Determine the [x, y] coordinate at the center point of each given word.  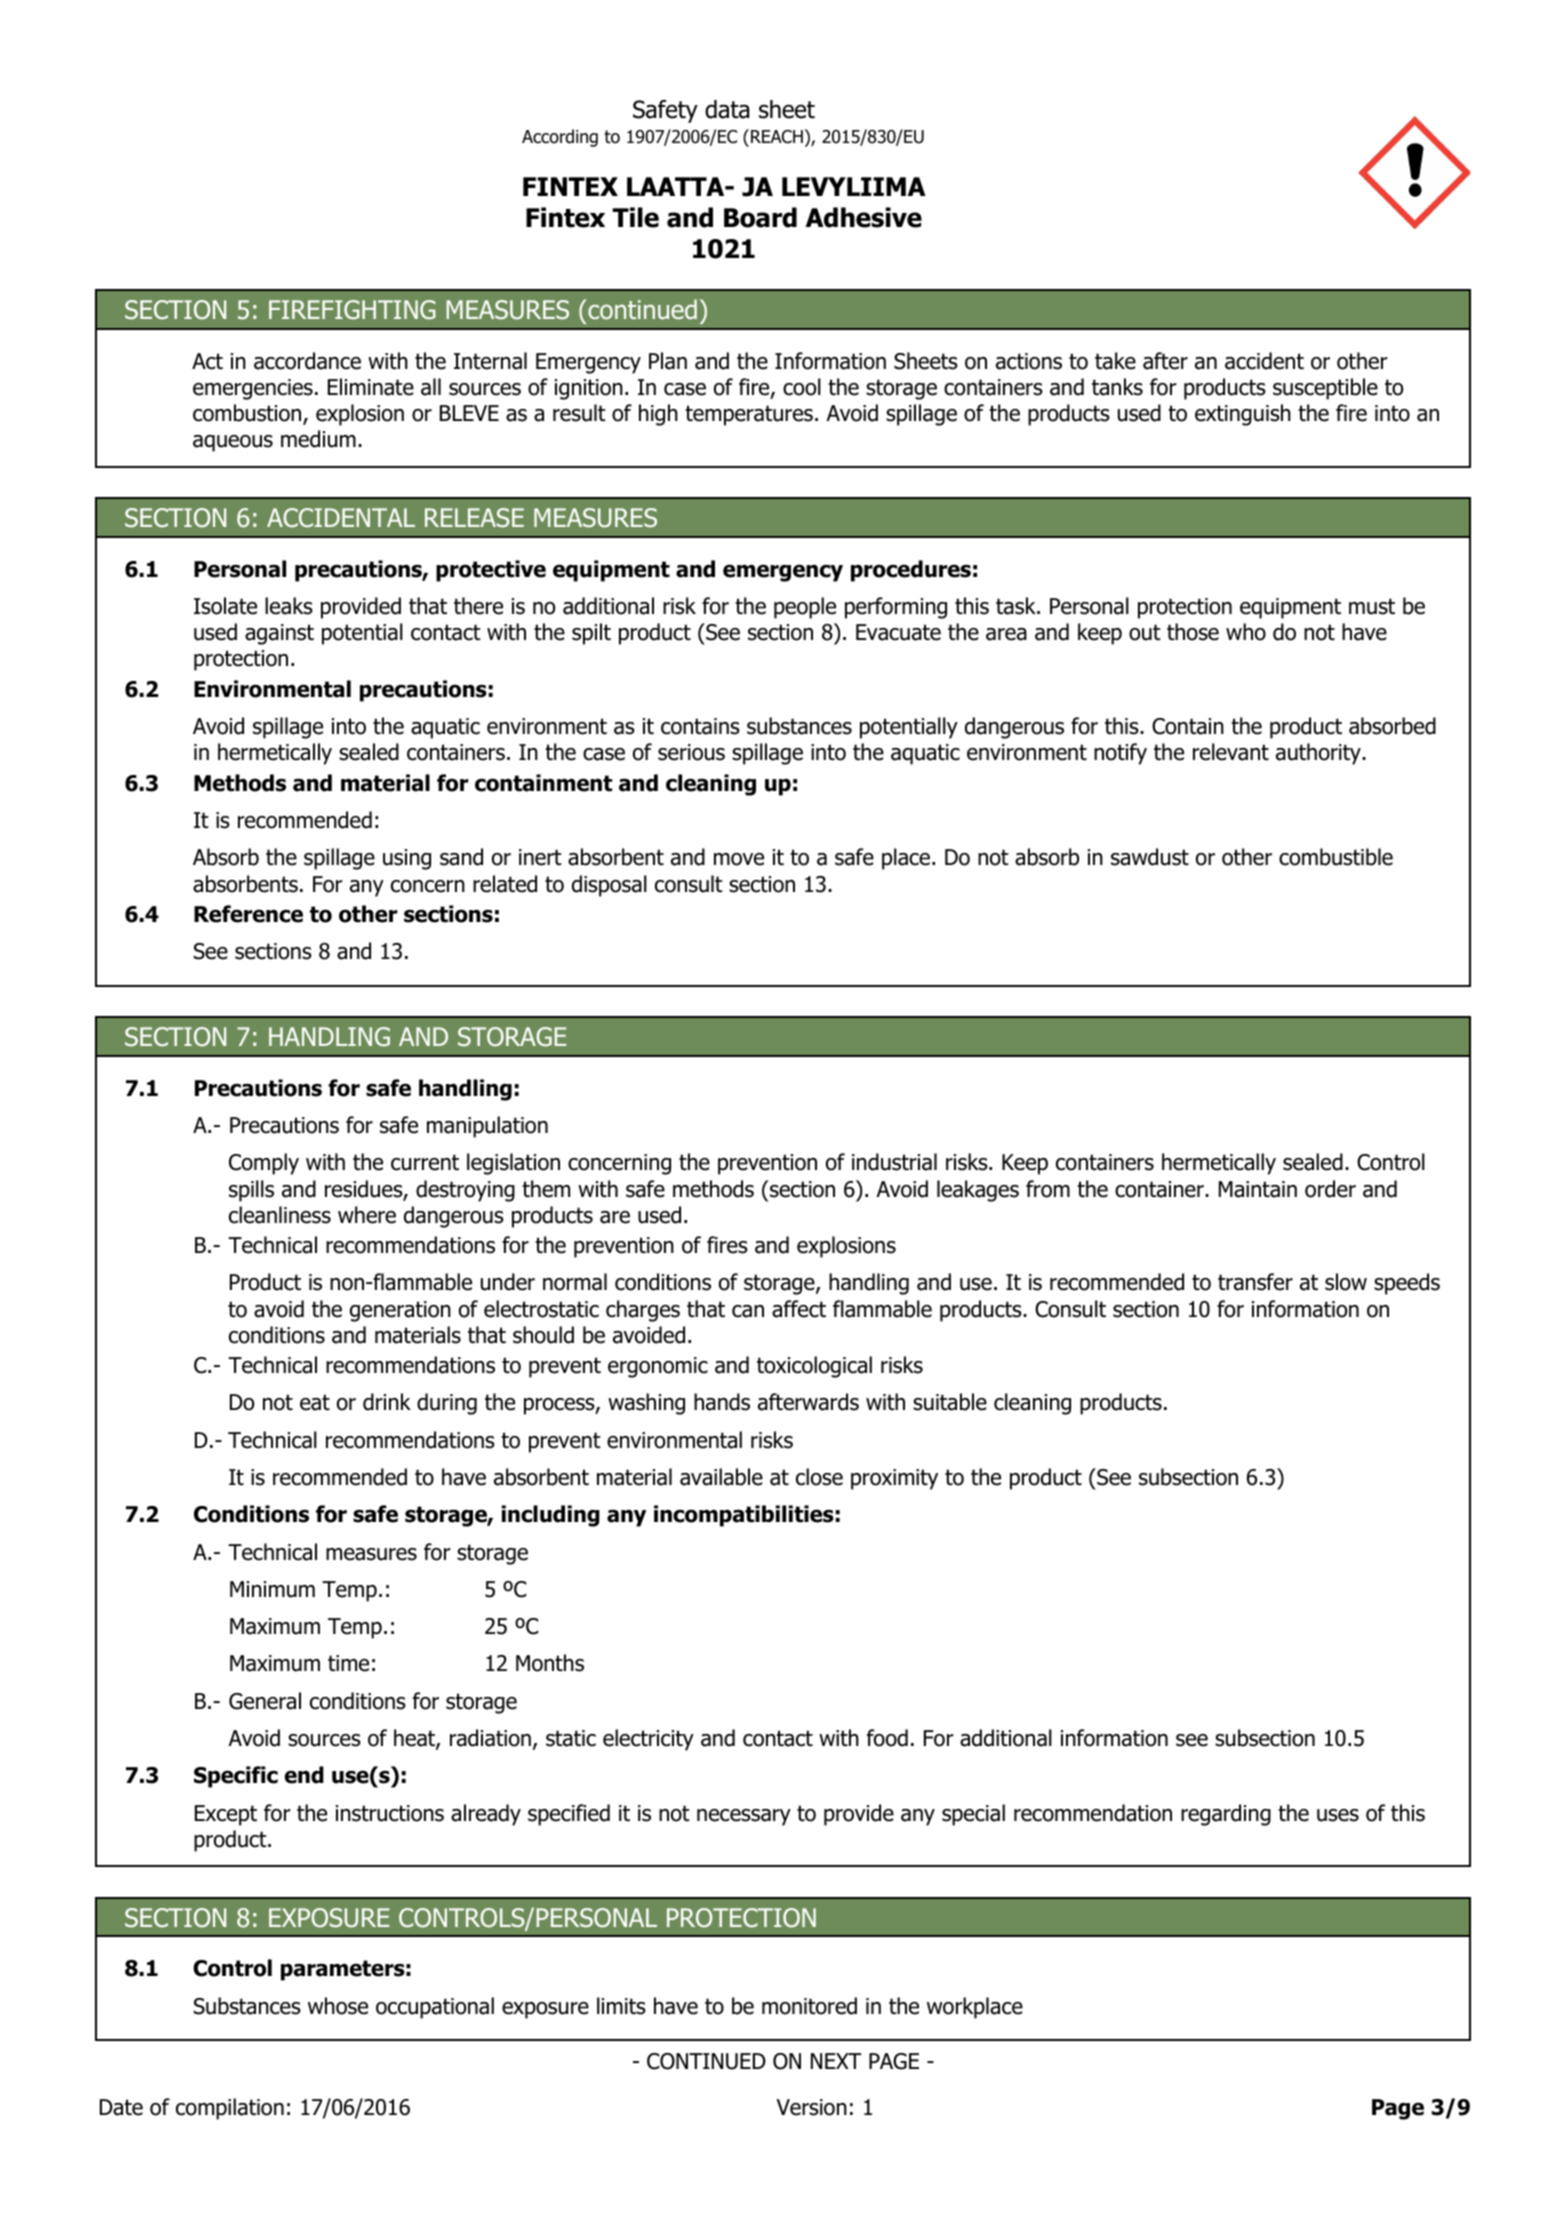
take [1115, 361]
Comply [264, 1164]
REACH [775, 136]
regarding [1226, 1815]
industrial [894, 1162]
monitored [809, 2006]
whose [338, 2006]
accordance [307, 361]
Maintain [1258, 1189]
